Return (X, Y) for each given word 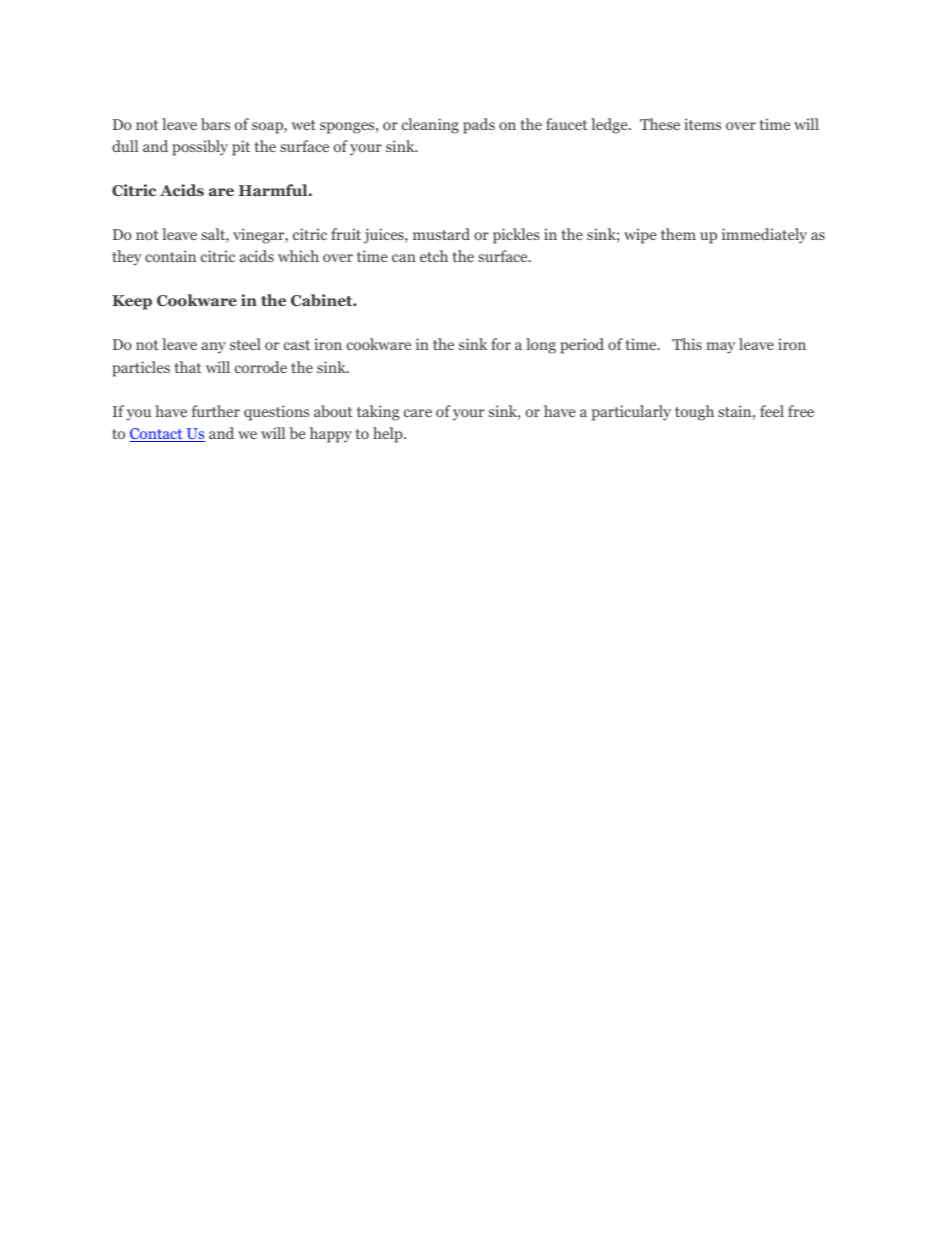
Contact (157, 435)
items (702, 124)
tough (694, 413)
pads (479, 126)
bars (215, 124)
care (418, 413)
